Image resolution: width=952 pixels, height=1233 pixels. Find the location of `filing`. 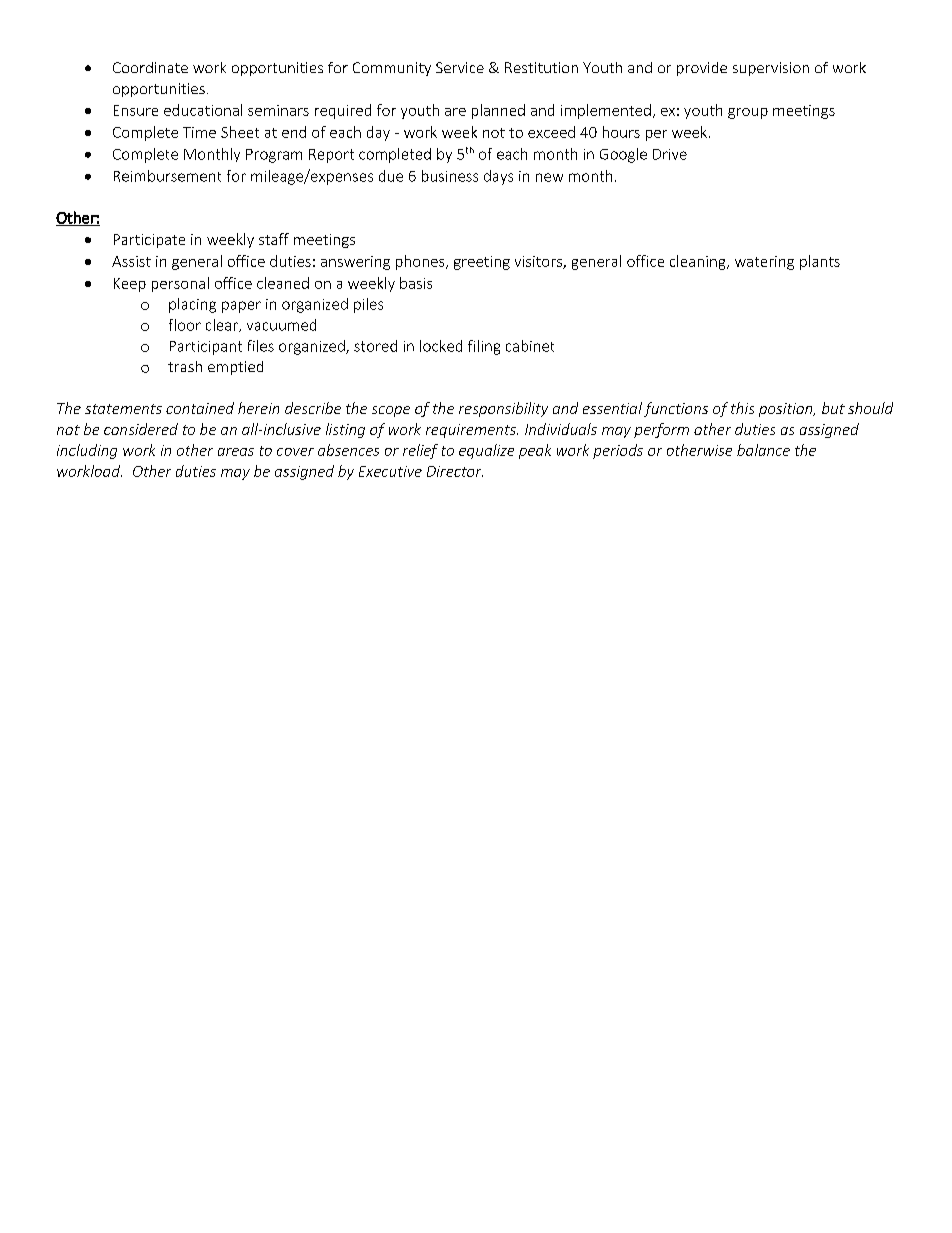

filing is located at coordinates (484, 347).
